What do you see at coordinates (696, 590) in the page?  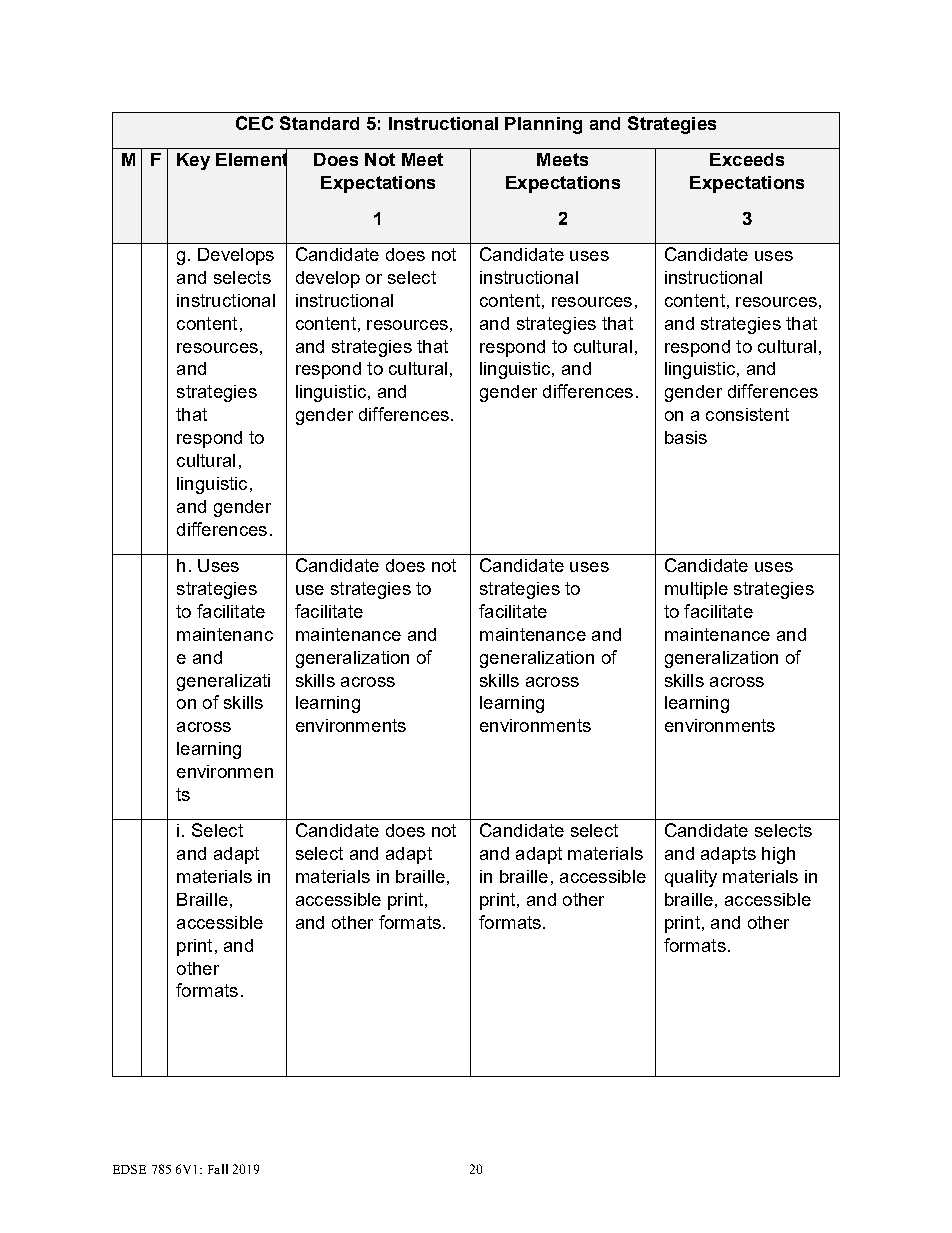 I see `multiple` at bounding box center [696, 590].
